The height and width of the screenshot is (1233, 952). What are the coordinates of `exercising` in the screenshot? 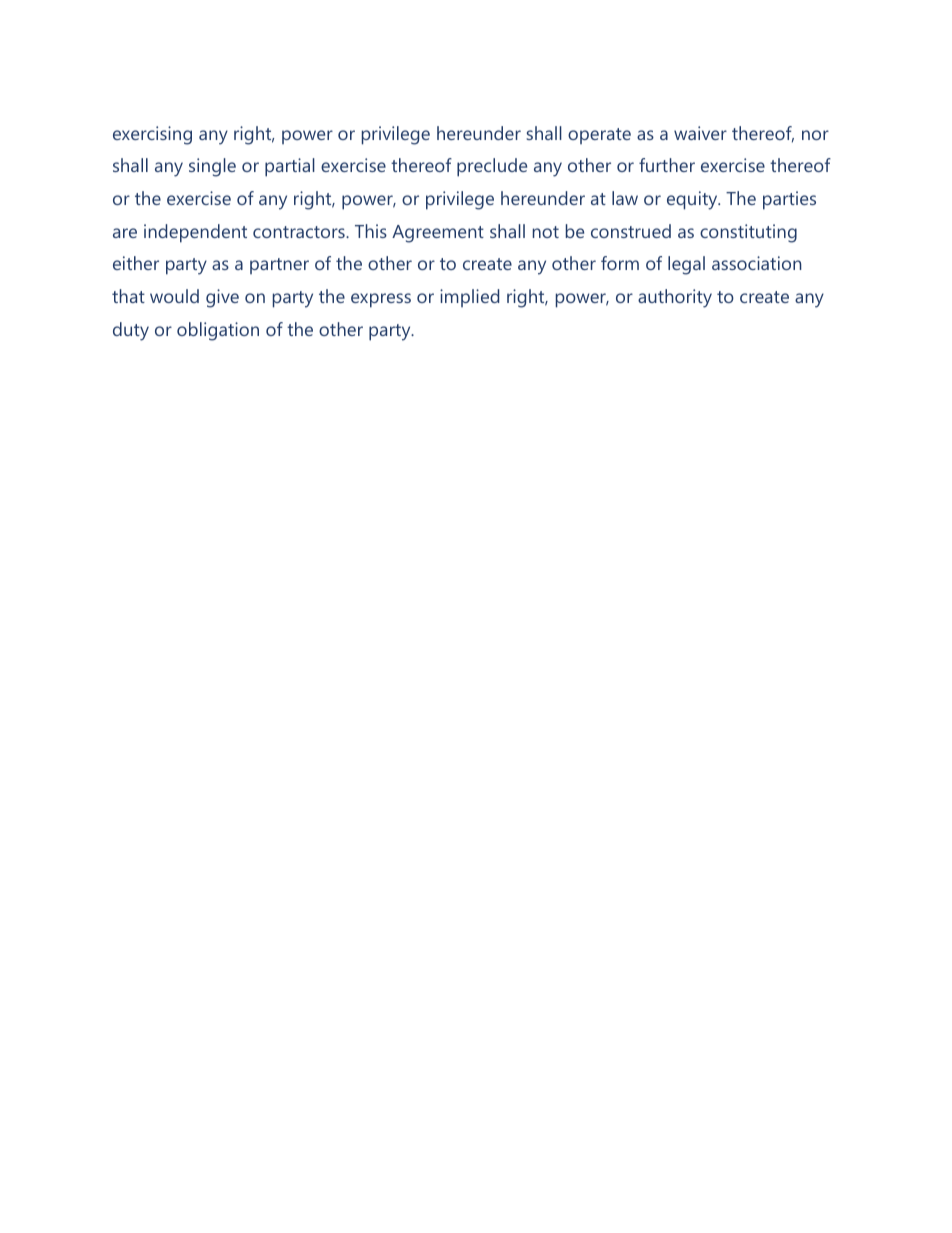 It's located at (152, 135).
